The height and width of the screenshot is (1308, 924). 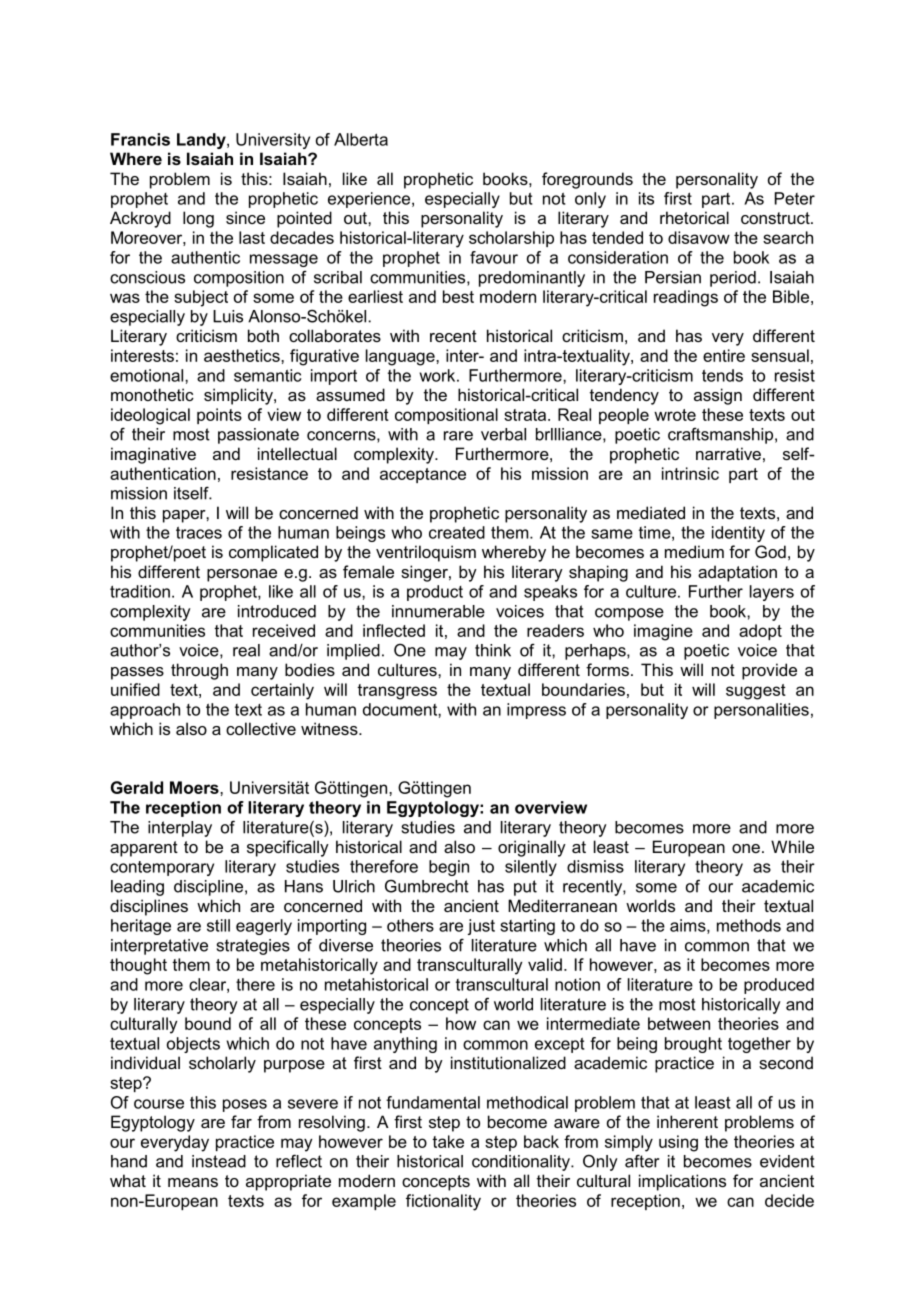 I want to click on take, so click(x=448, y=1141).
